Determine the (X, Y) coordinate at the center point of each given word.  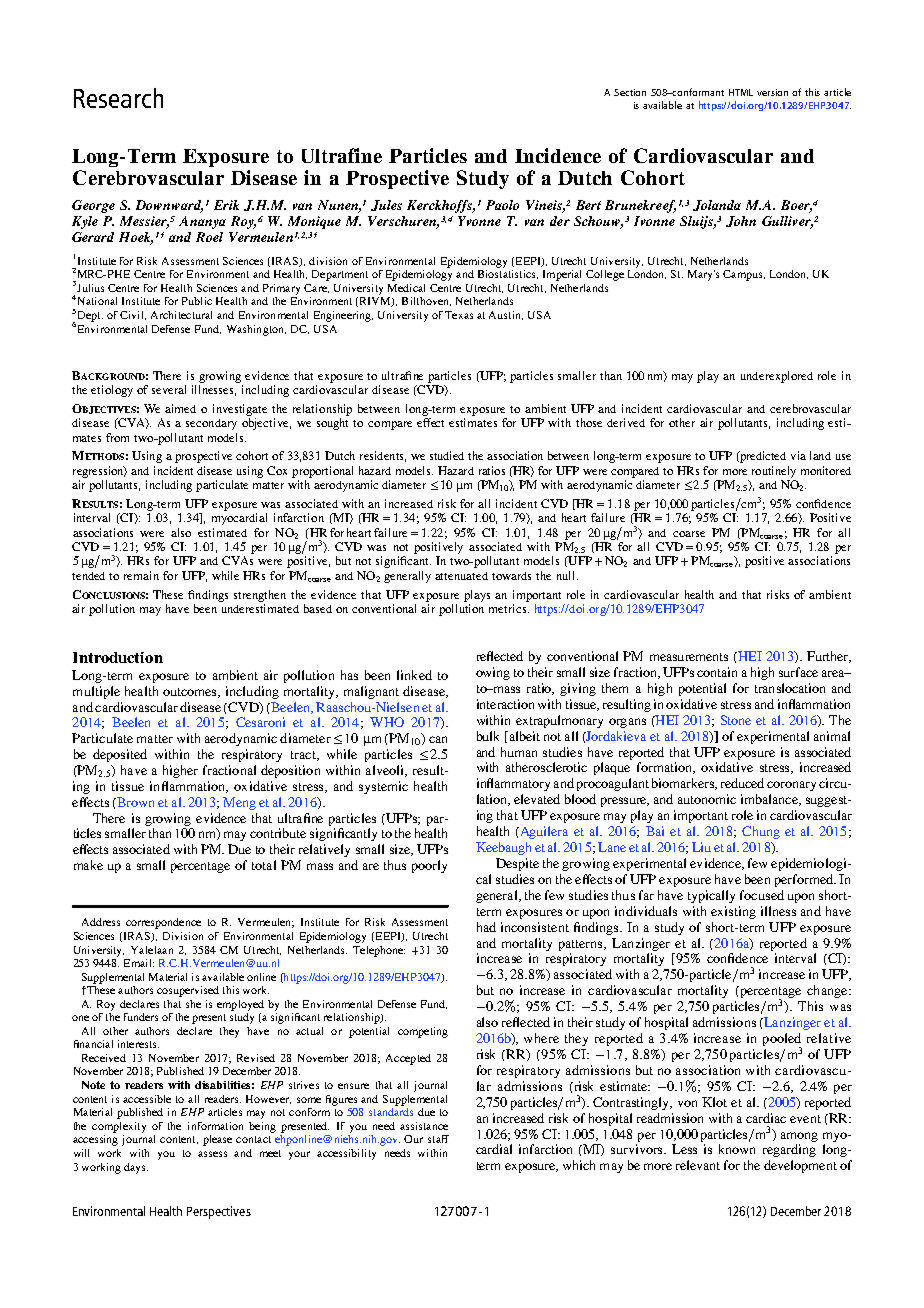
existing (733, 912)
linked (414, 675)
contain (717, 672)
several (169, 389)
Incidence (558, 155)
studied (447, 455)
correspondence (163, 923)
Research (118, 98)
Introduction (118, 657)
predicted (762, 457)
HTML (741, 92)
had (486, 927)
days (136, 1168)
